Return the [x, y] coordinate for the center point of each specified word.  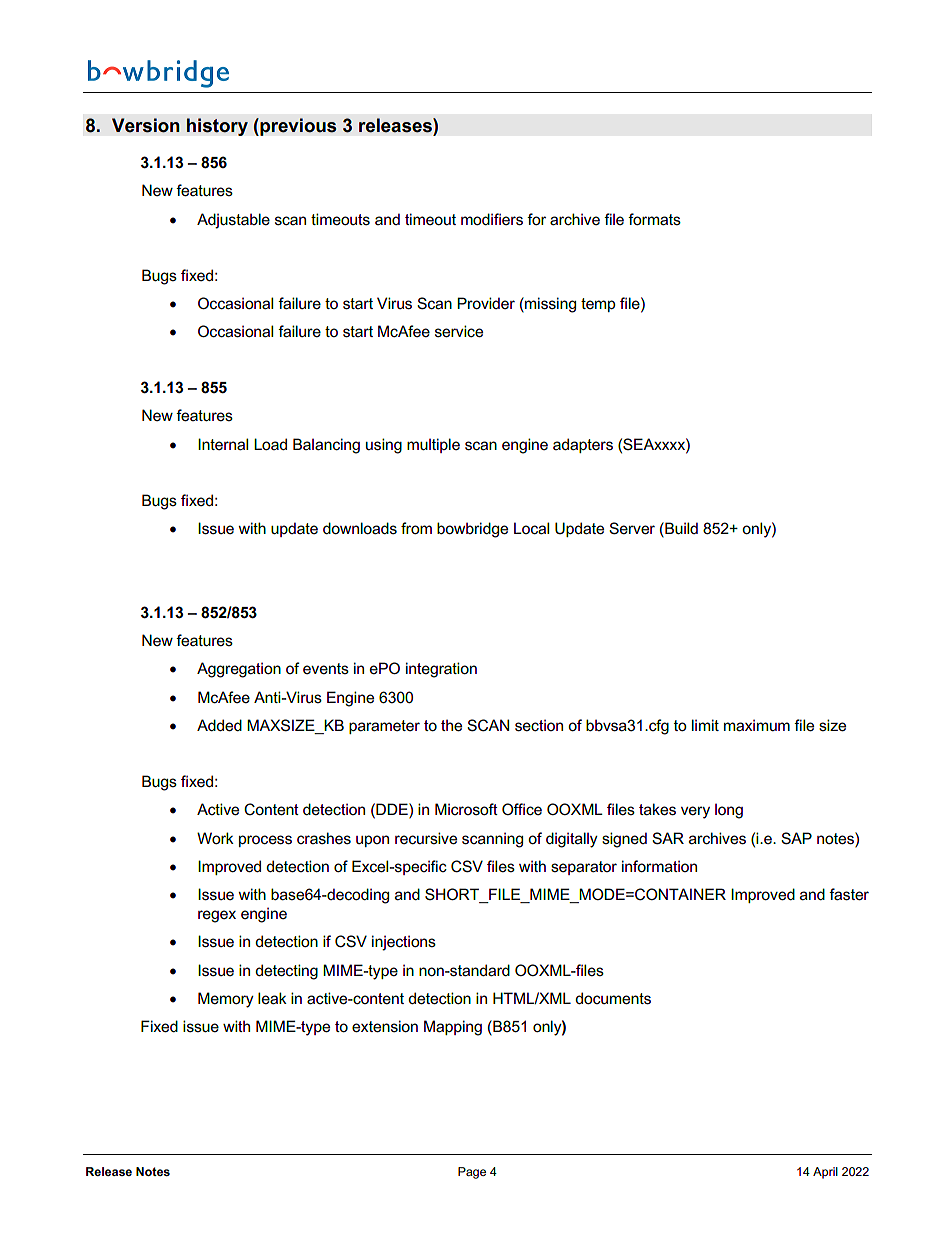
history [217, 127]
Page [472, 1173]
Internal [223, 444]
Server [632, 528]
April [825, 1173]
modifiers [492, 219]
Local [531, 528]
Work [215, 838]
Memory [226, 1000]
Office [522, 809]
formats [654, 219]
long [729, 811]
